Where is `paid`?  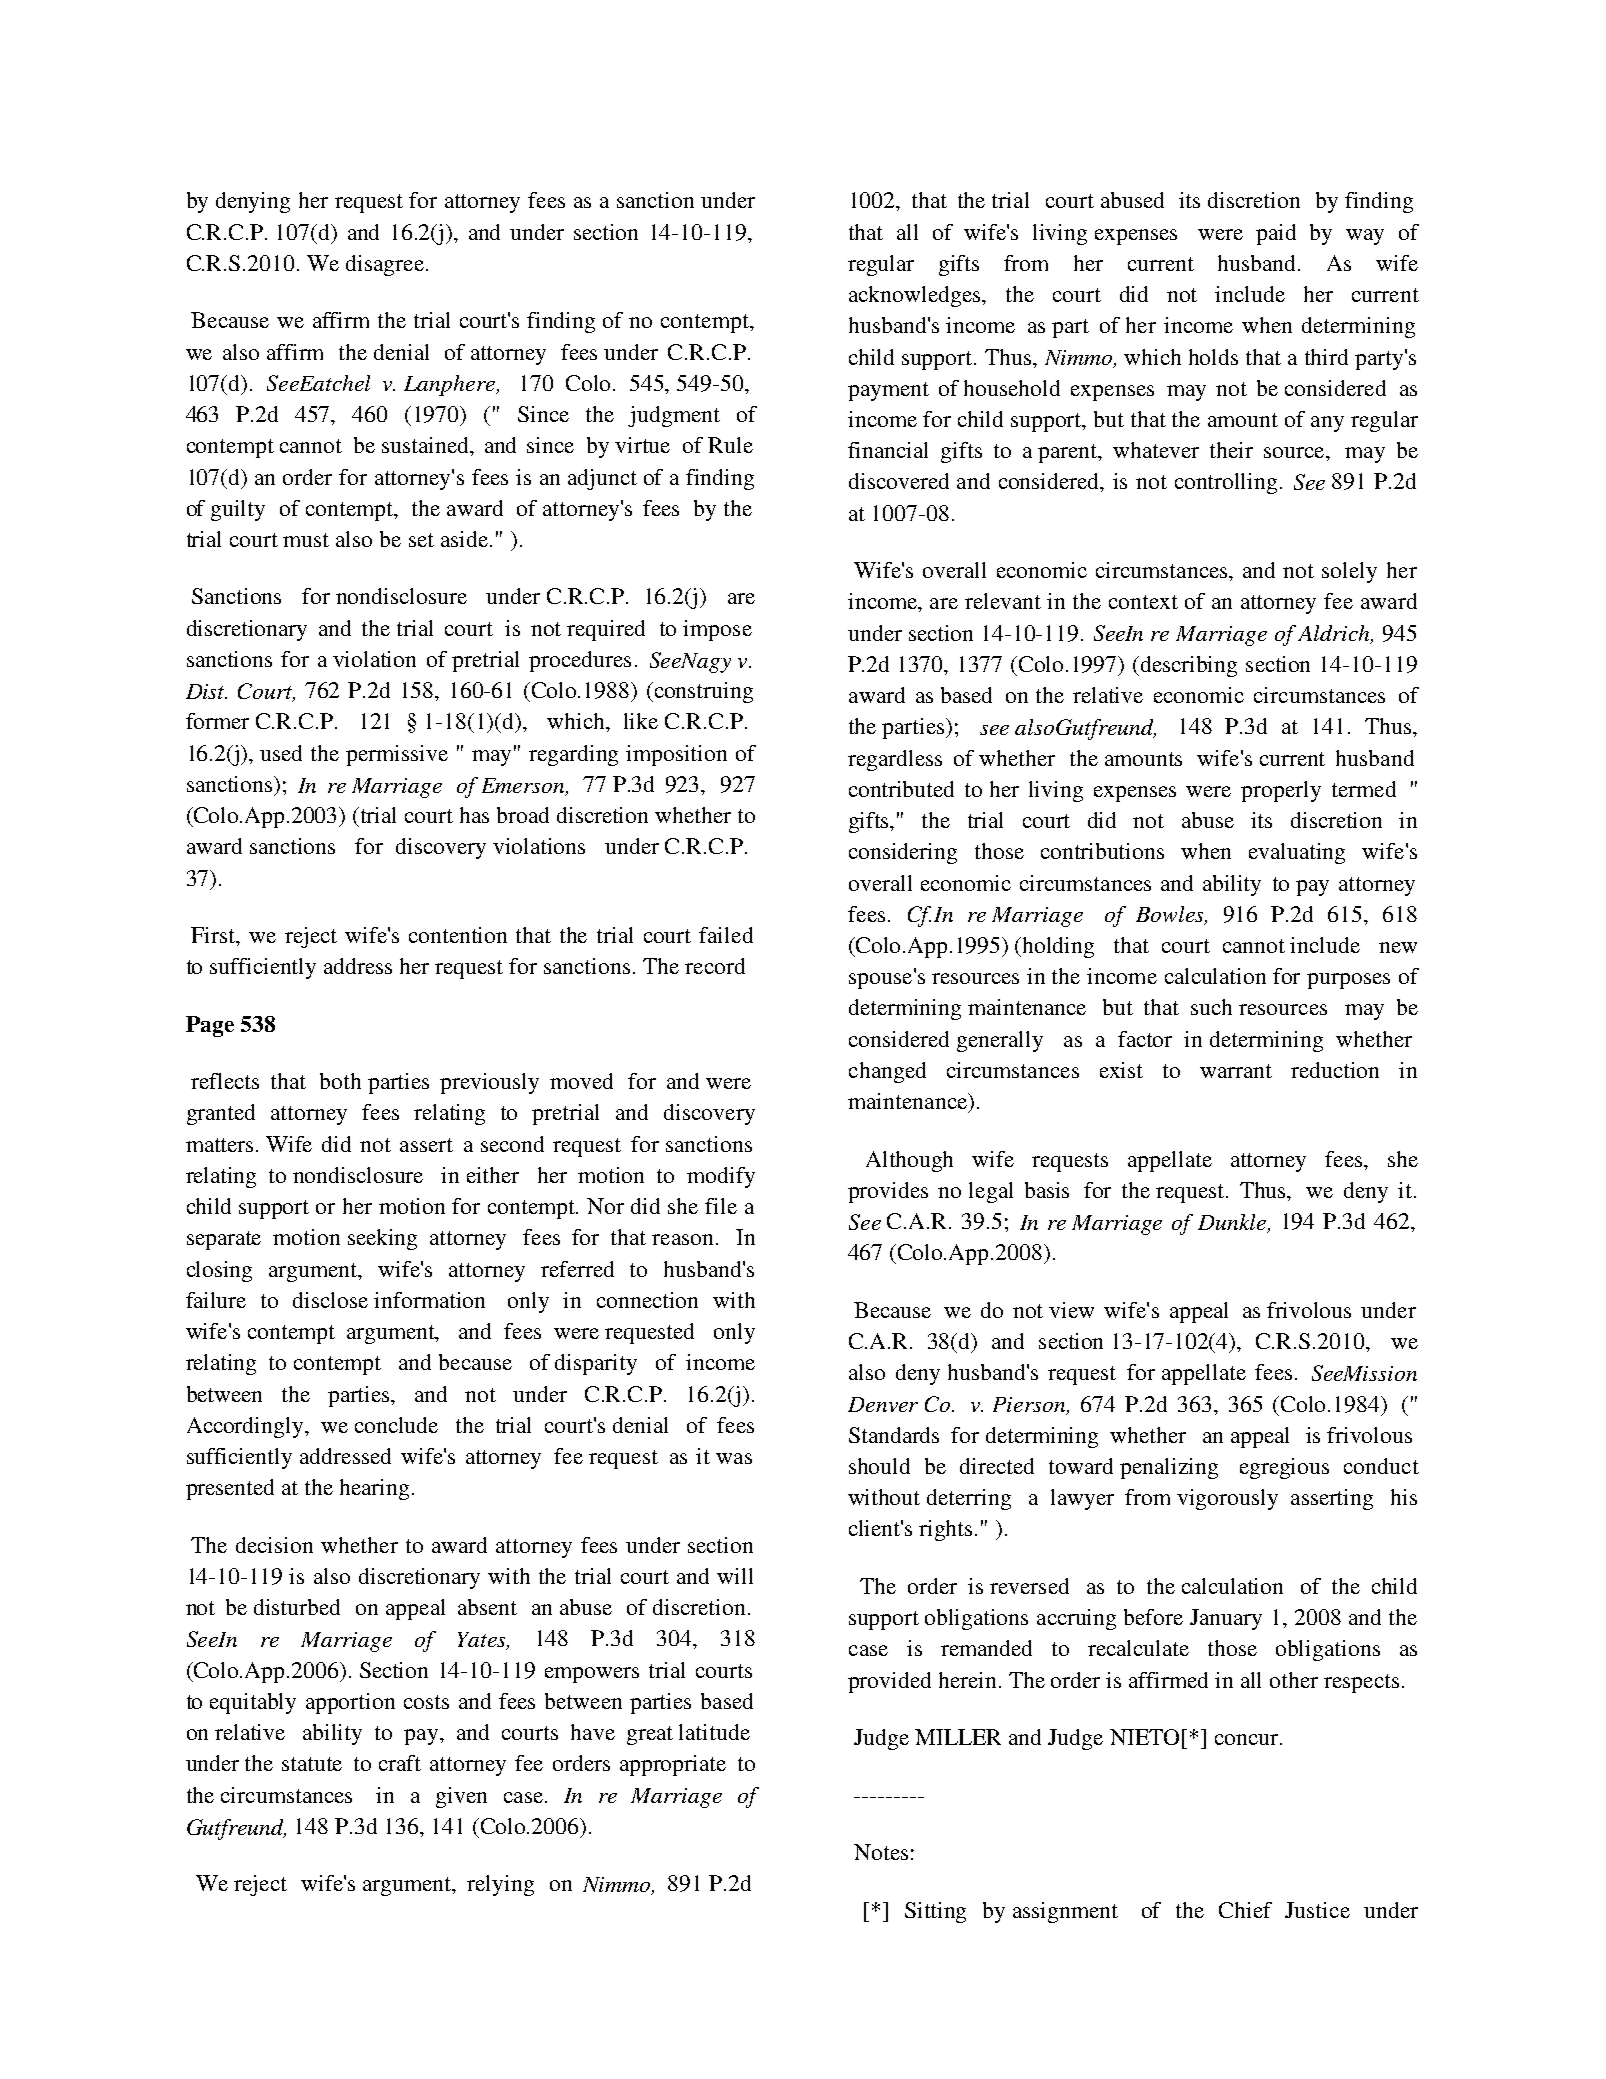
paid is located at coordinates (1276, 234).
